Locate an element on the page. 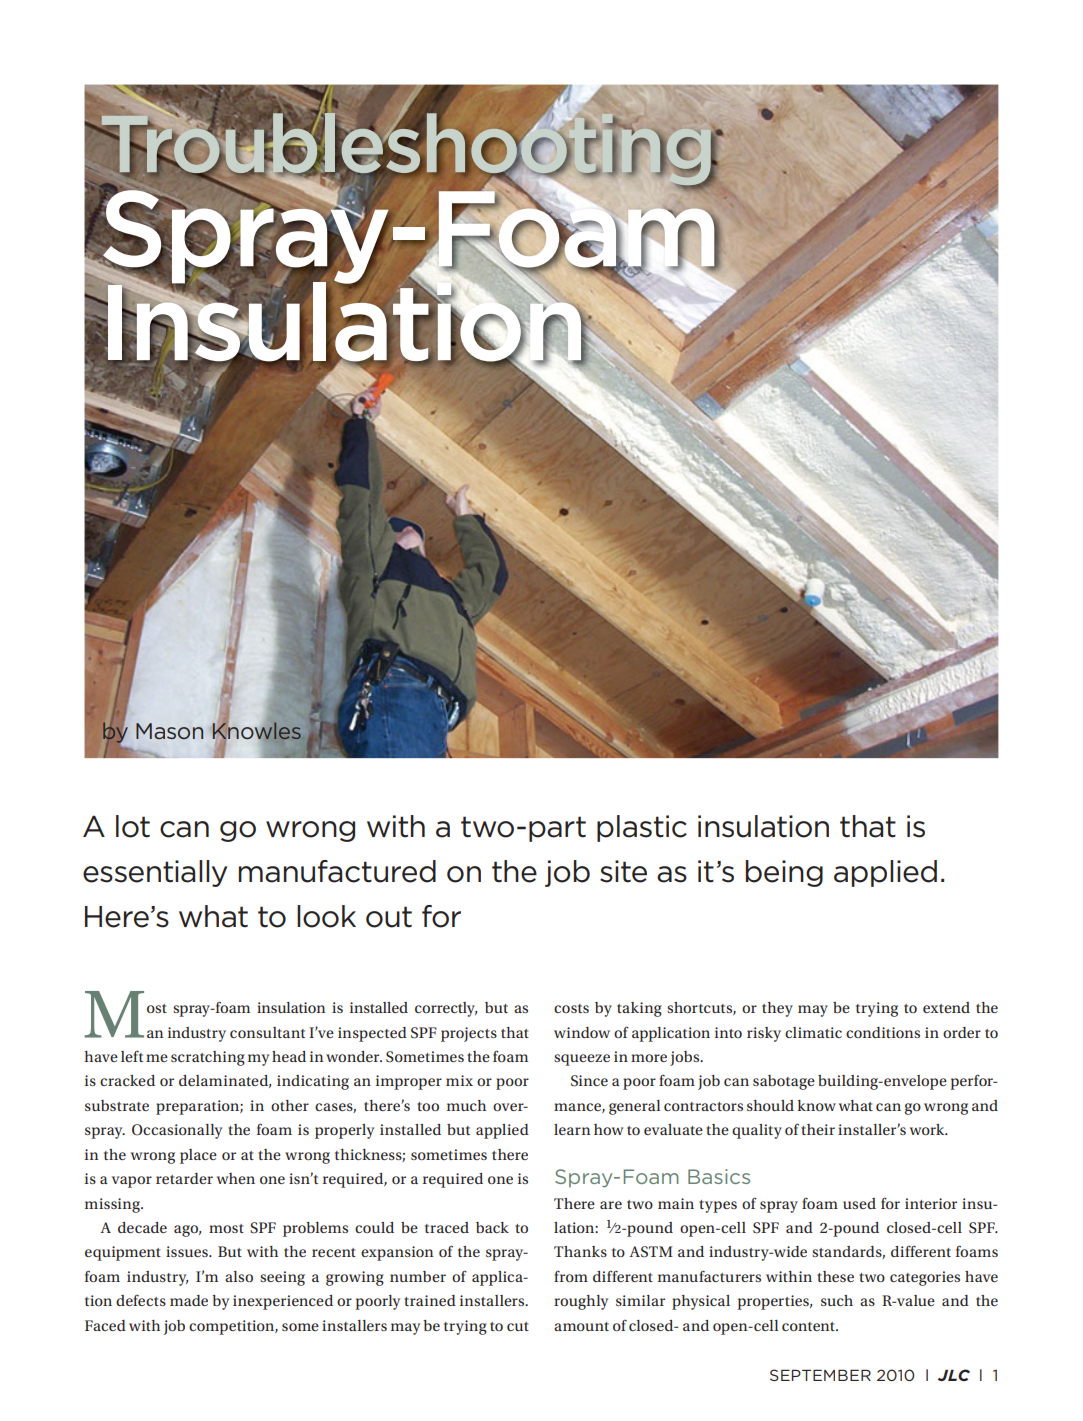 The image size is (1083, 1421). Faced is located at coordinates (105, 1325).
